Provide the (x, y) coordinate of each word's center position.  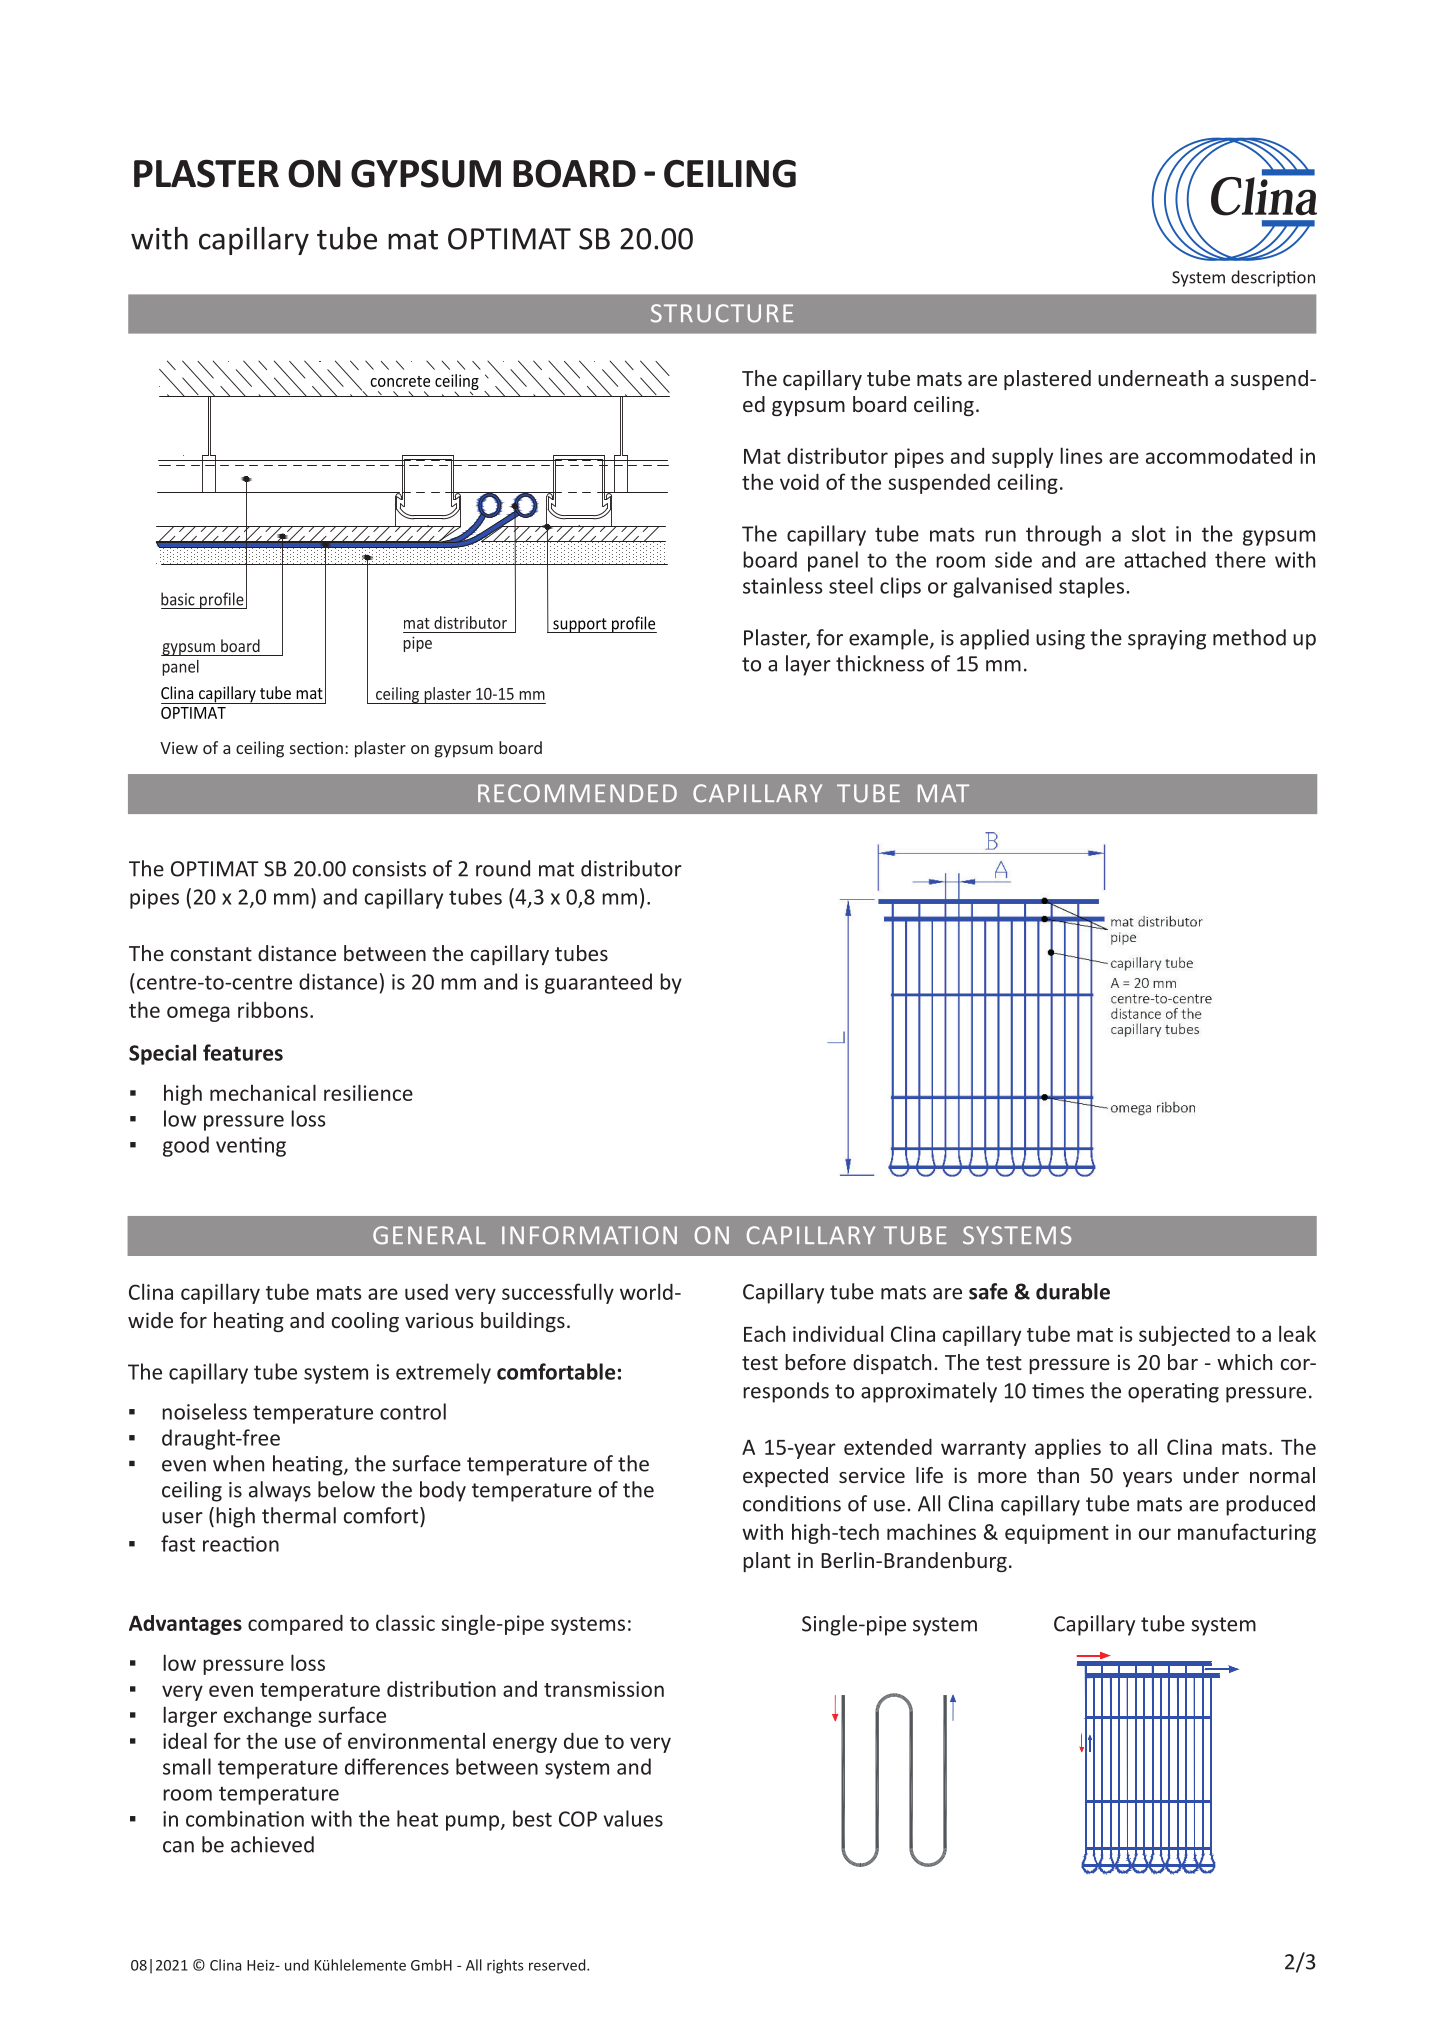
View (179, 748)
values (633, 1818)
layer (808, 665)
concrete (400, 381)
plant (767, 1562)
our (1155, 1534)
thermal (299, 1515)
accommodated (1219, 456)
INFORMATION (589, 1235)
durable (1073, 1291)
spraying (1167, 640)
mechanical (263, 1092)
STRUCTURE (722, 313)
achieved (272, 1844)
